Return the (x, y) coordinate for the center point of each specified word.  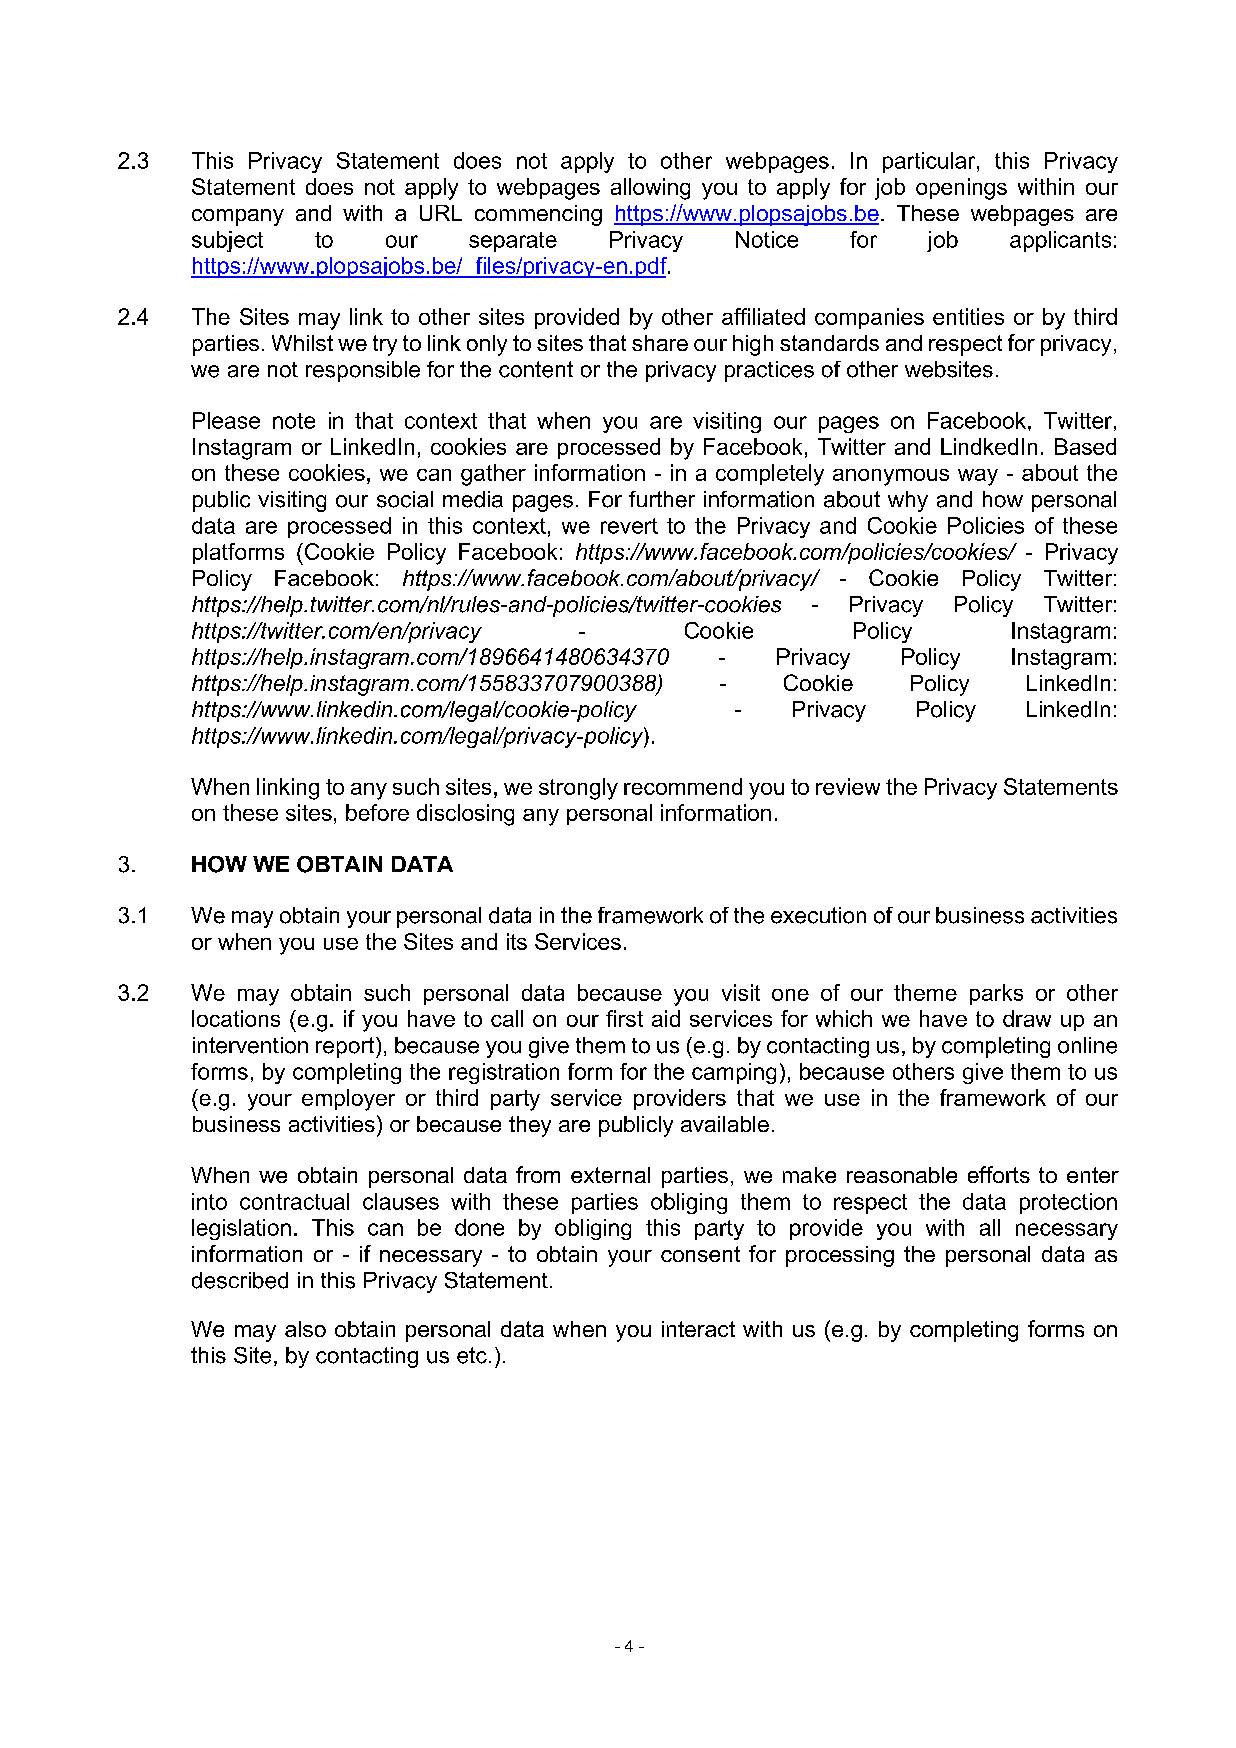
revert (629, 526)
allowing (650, 189)
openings (961, 189)
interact (698, 1329)
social (405, 499)
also (305, 1329)
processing (840, 1256)
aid (666, 1018)
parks (996, 994)
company (238, 217)
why (908, 501)
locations (236, 1018)
